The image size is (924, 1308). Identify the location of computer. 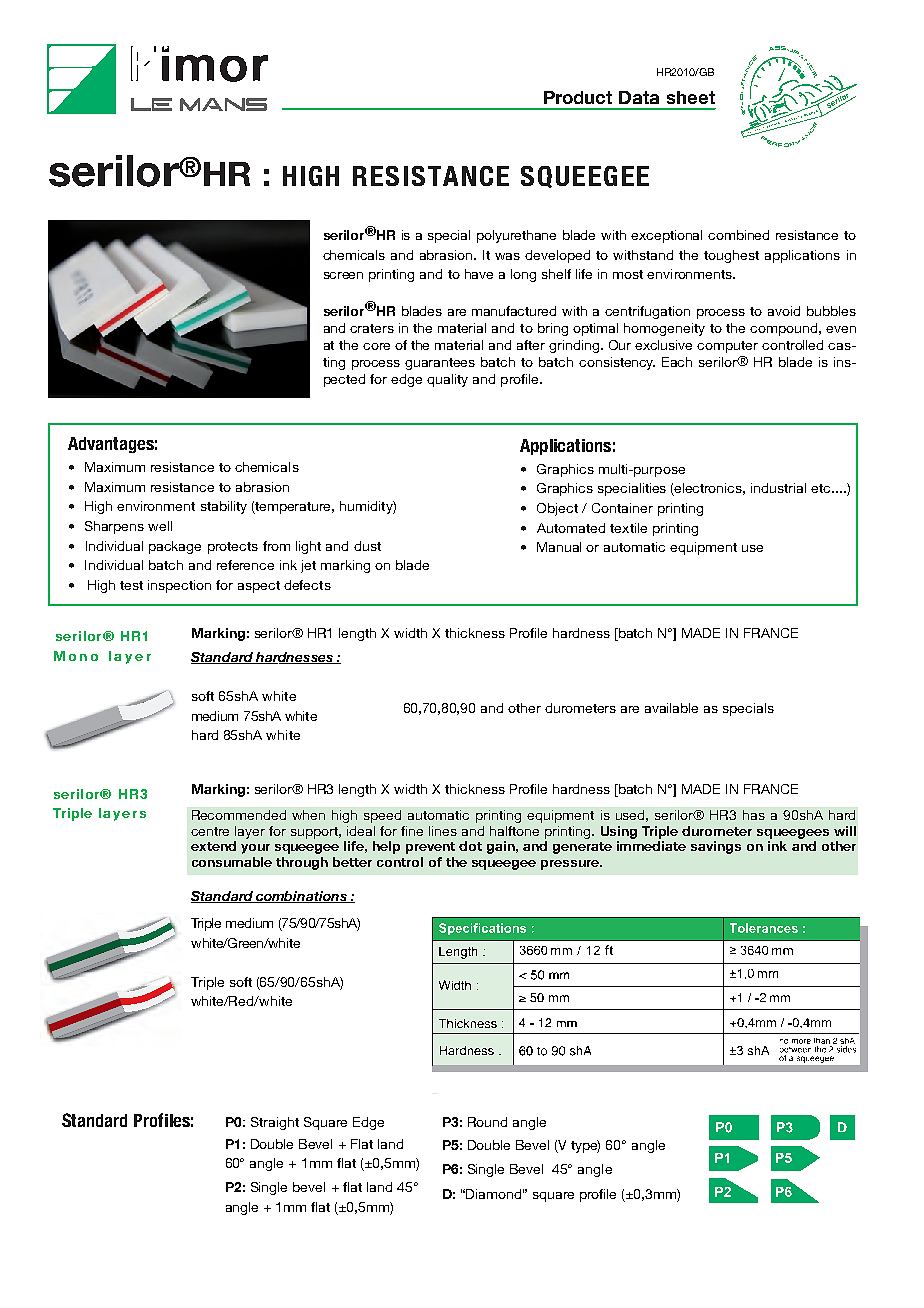
(727, 347).
